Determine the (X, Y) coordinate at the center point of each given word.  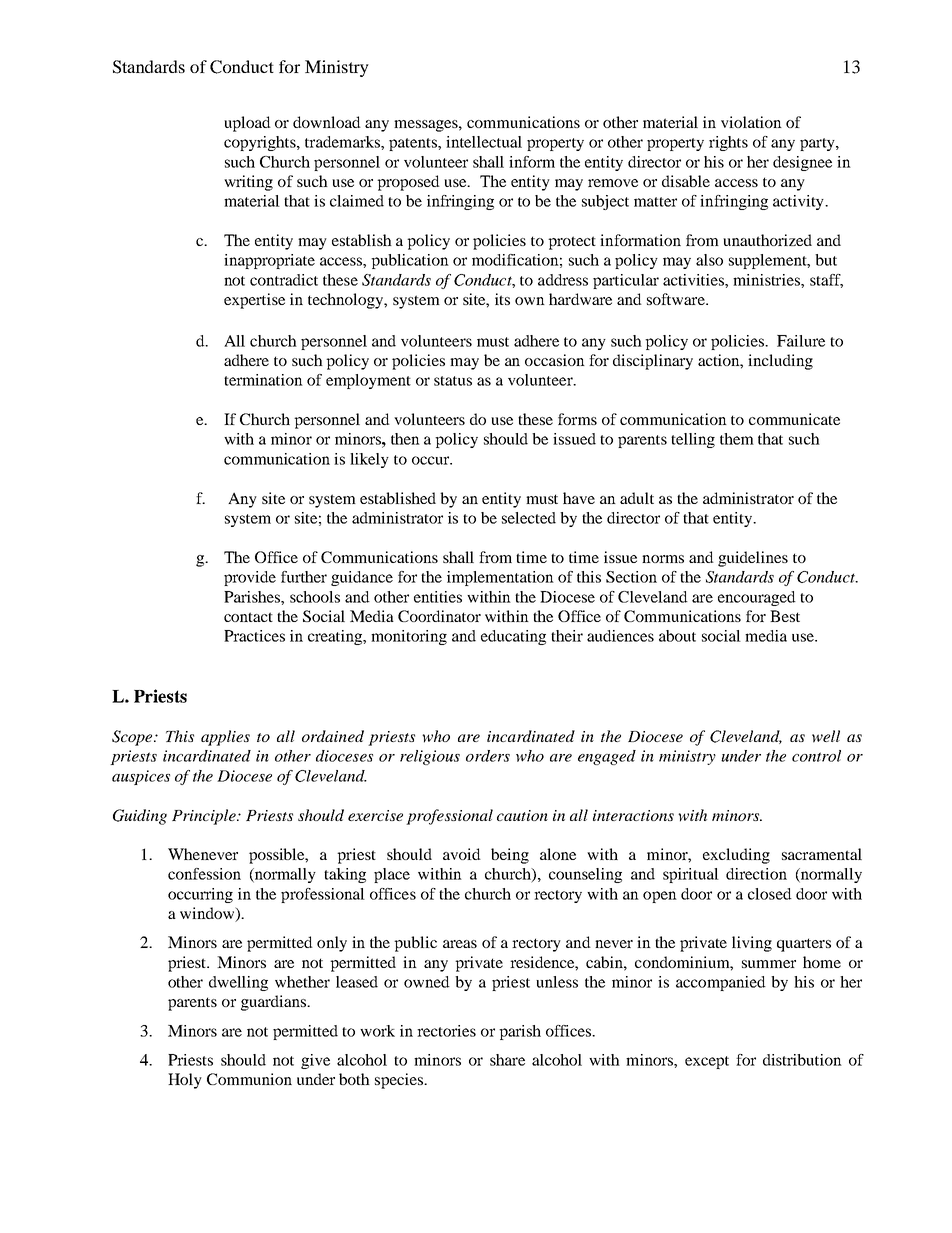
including (780, 362)
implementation (500, 578)
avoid (462, 854)
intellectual (484, 142)
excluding (736, 856)
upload (247, 124)
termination (263, 380)
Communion (249, 1079)
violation (751, 122)
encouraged (757, 598)
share (507, 1060)
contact (248, 617)
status (453, 381)
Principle (205, 817)
